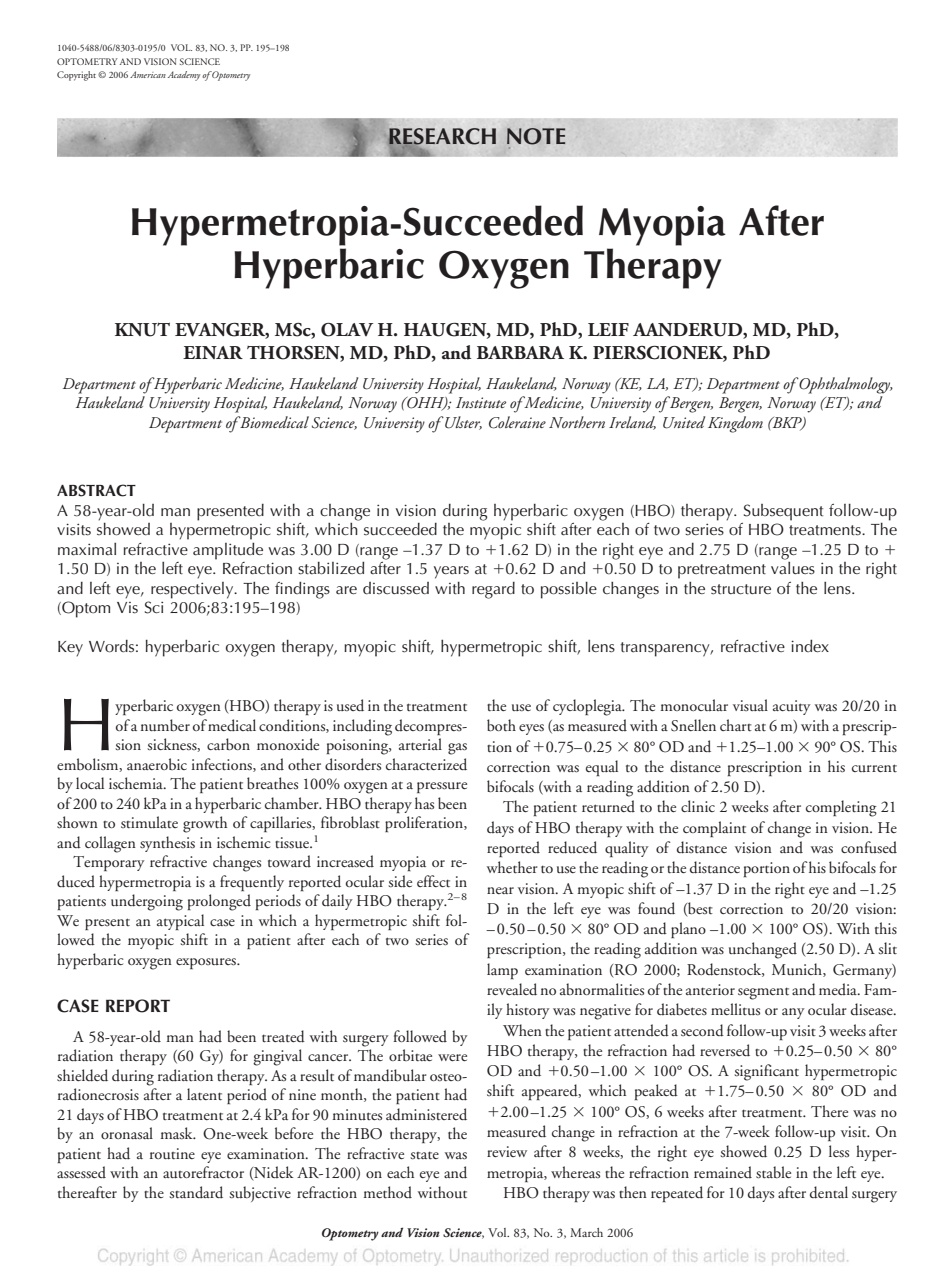  I want to click on ABSTRACT, so click(96, 490).
